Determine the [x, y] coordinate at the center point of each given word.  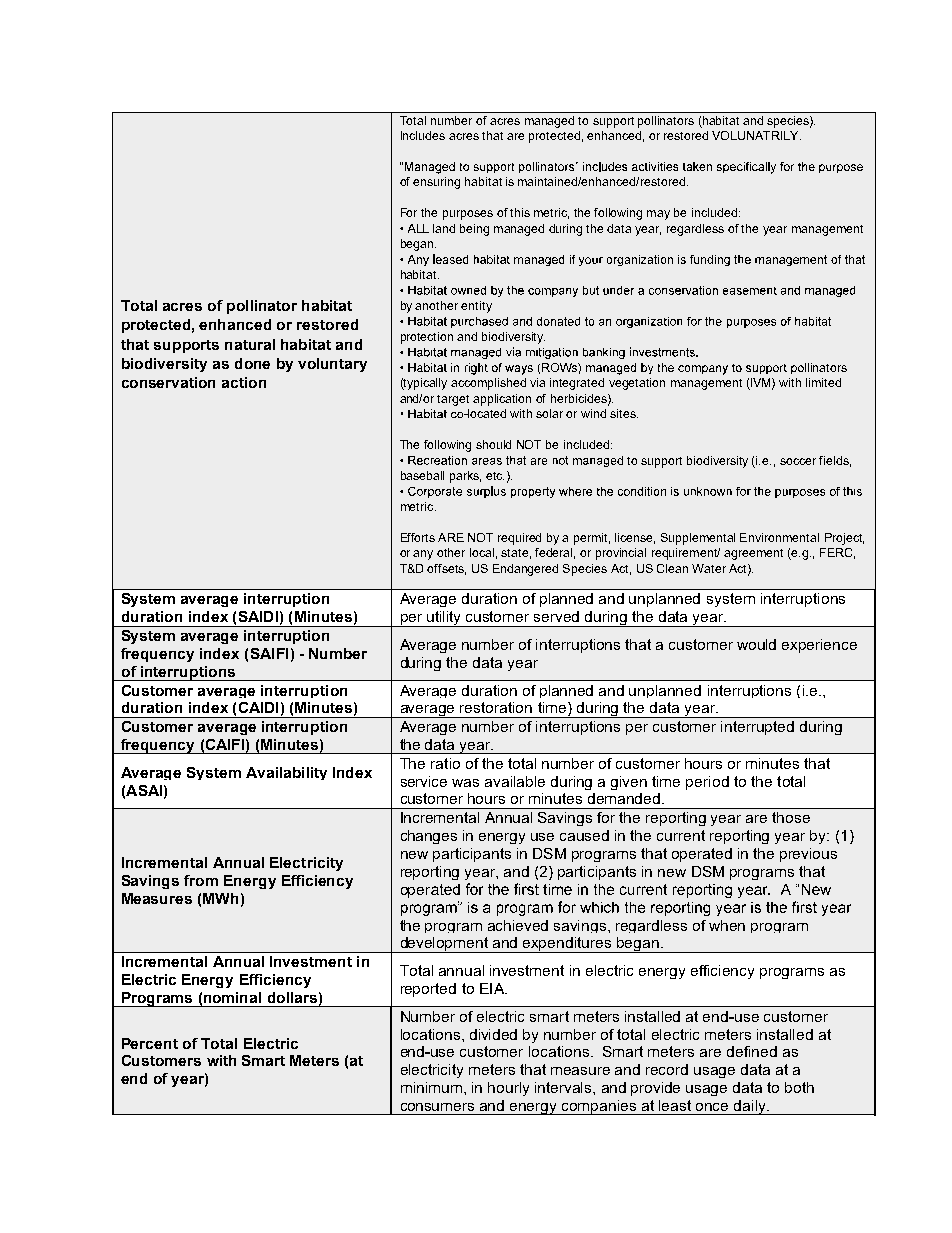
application [502, 400]
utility [444, 619]
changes [429, 837]
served [556, 616]
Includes [423, 135]
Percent [150, 1043]
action [244, 382]
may [658, 215]
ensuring [436, 183]
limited [823, 382]
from [201, 880]
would [756, 644]
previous [808, 855]
